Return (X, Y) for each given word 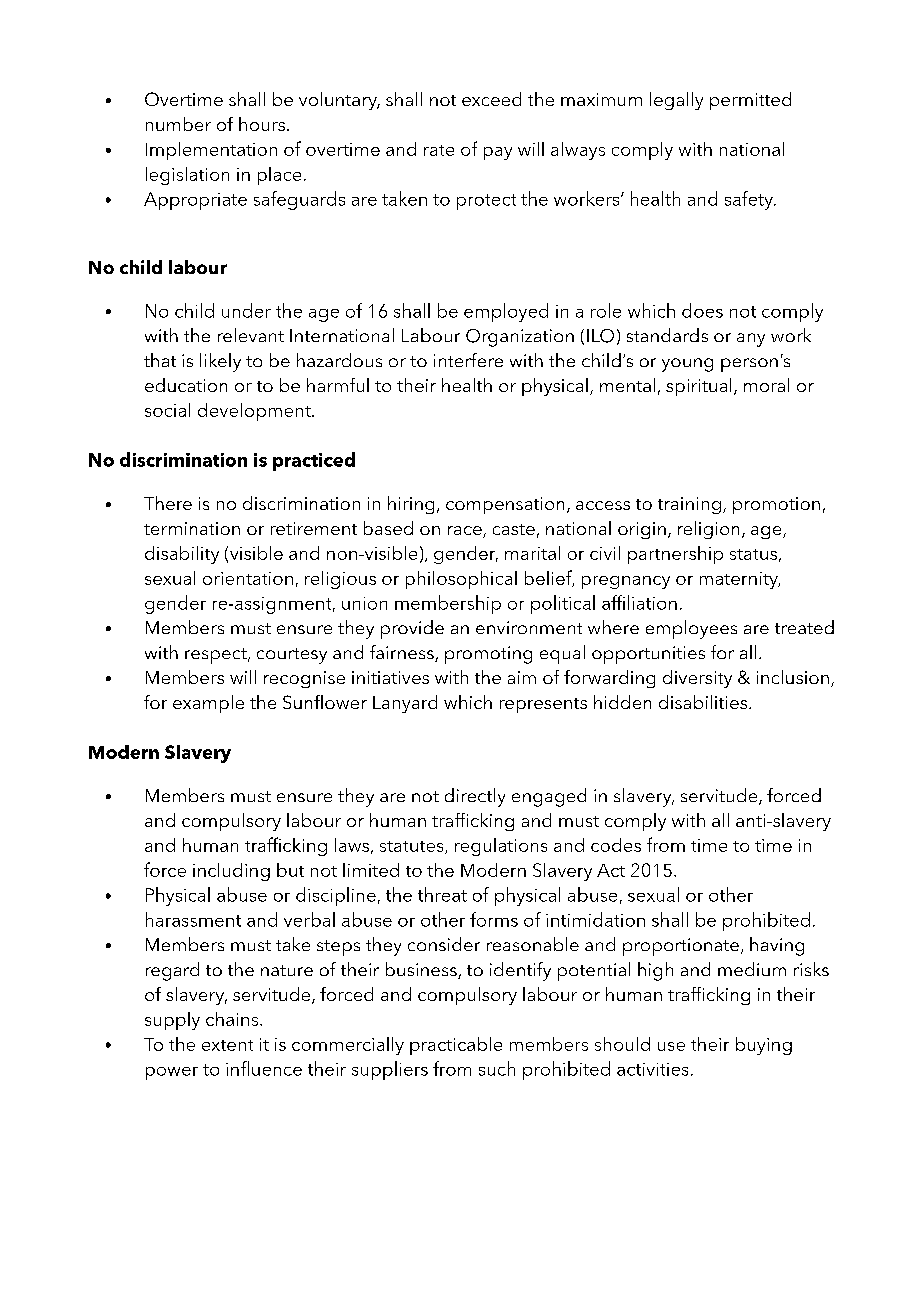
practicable (456, 1046)
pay (498, 153)
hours (262, 124)
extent (227, 1045)
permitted (750, 101)
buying (764, 1046)
